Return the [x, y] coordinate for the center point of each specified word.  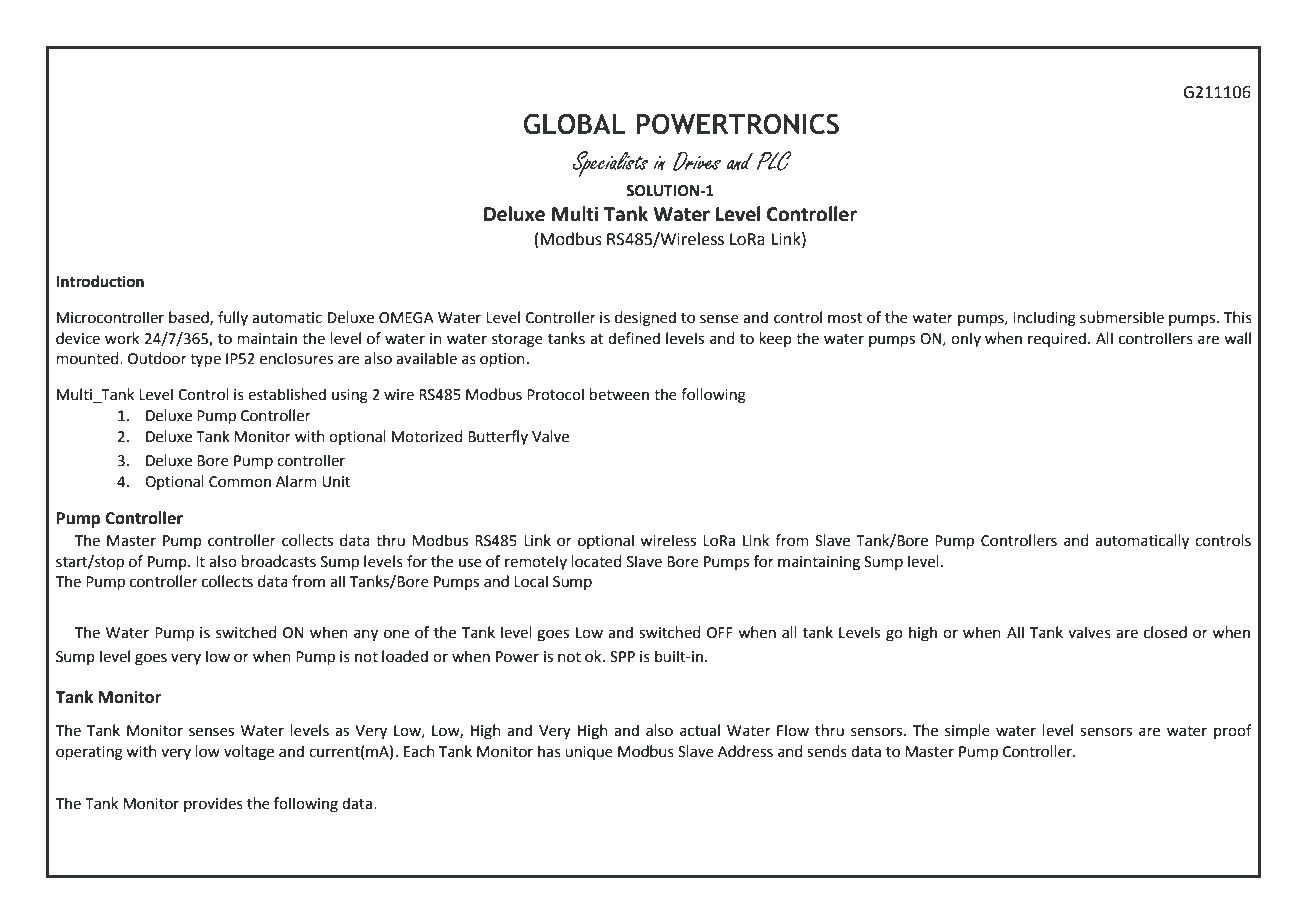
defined [634, 338]
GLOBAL [574, 124]
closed [1165, 632]
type [205, 360]
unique [589, 753]
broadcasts [279, 561]
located [596, 561]
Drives [697, 161]
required [1057, 339]
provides [213, 804]
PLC [773, 161]
